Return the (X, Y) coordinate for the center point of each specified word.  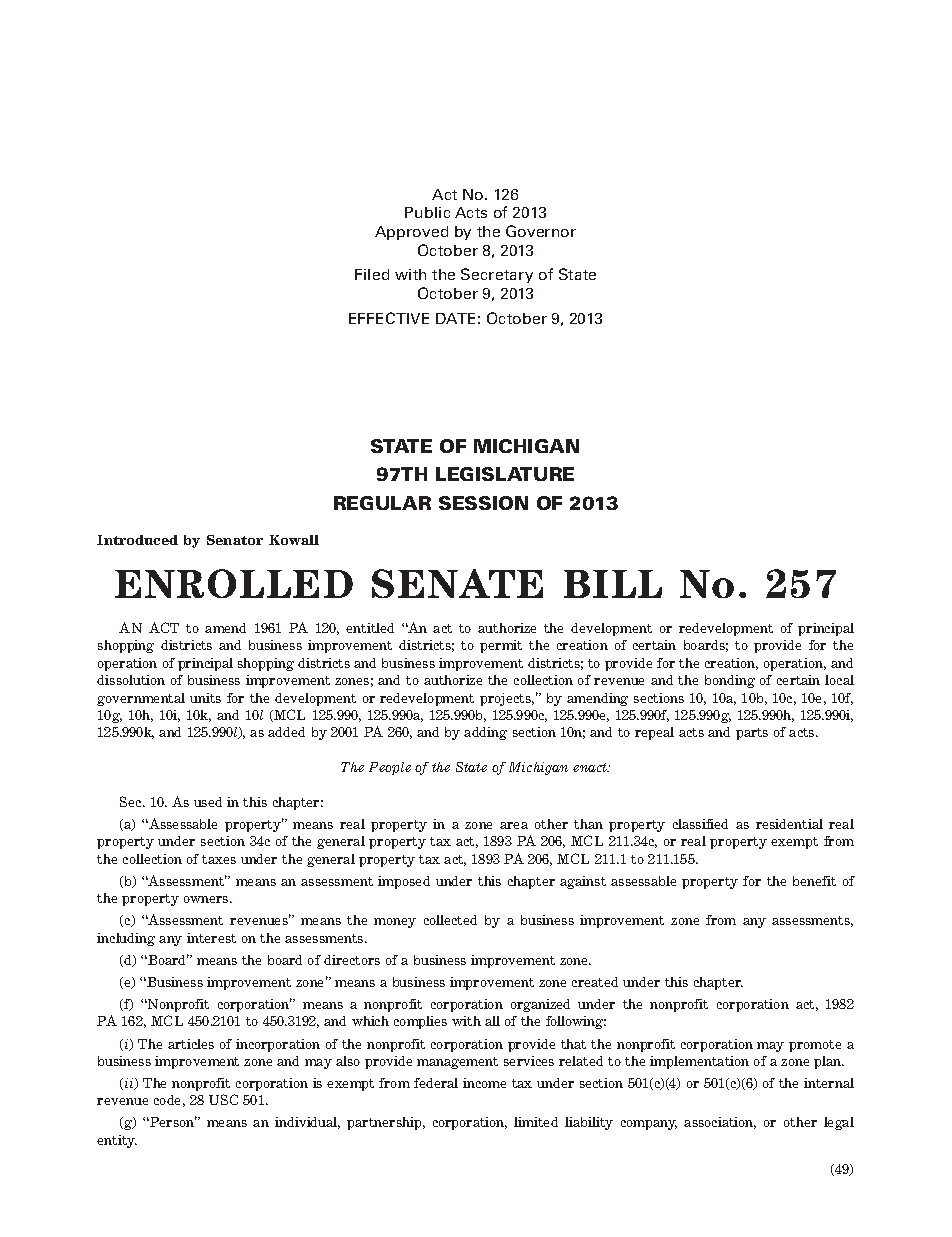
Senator (235, 540)
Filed (372, 274)
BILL (613, 584)
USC (223, 1099)
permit (501, 646)
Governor (541, 231)
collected (450, 920)
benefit (814, 881)
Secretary (497, 275)
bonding (730, 681)
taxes (219, 859)
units (205, 698)
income (484, 1083)
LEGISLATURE (505, 474)
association (720, 1123)
